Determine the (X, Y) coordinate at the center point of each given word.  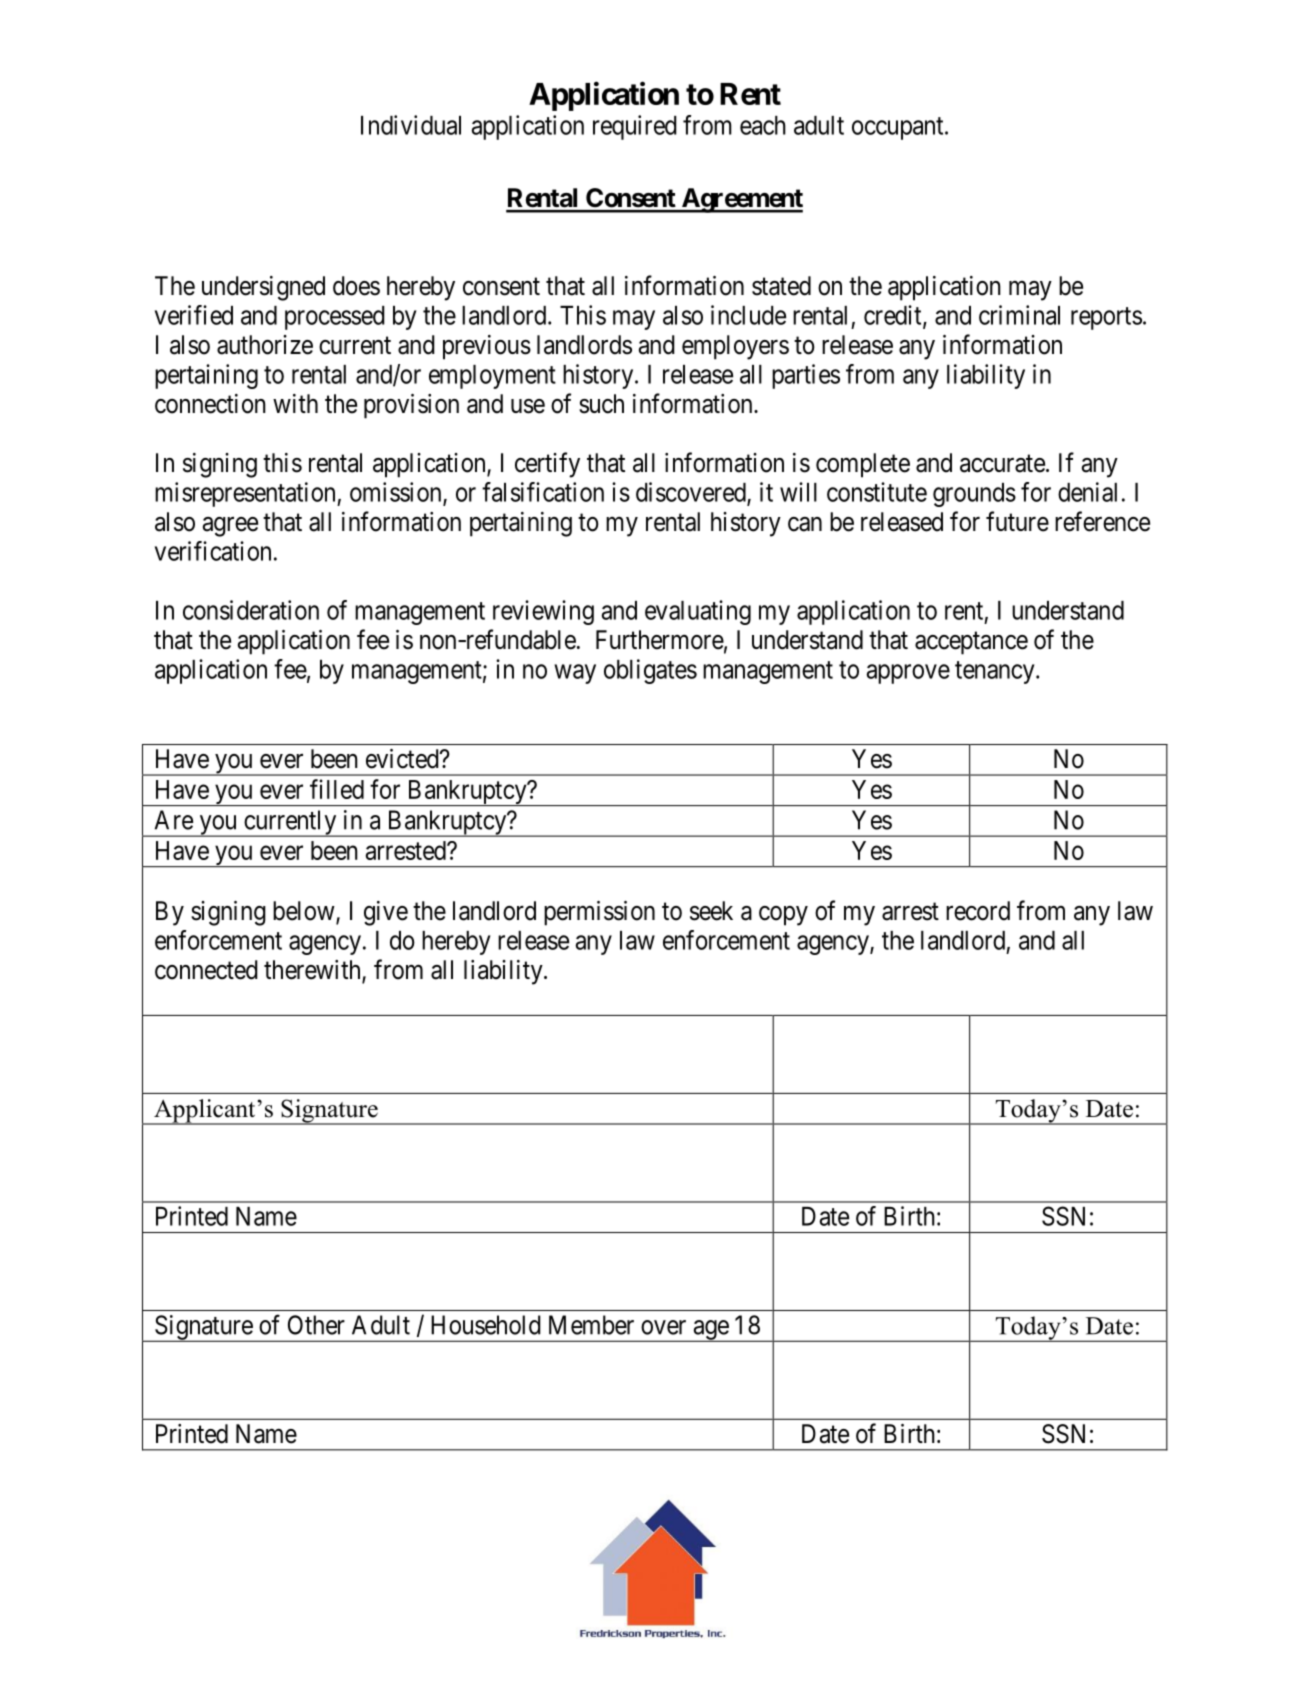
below (305, 912)
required (635, 127)
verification (213, 551)
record (978, 911)
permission (599, 913)
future (1017, 521)
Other (316, 1325)
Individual (411, 125)
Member (591, 1325)
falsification (543, 492)
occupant (899, 128)
